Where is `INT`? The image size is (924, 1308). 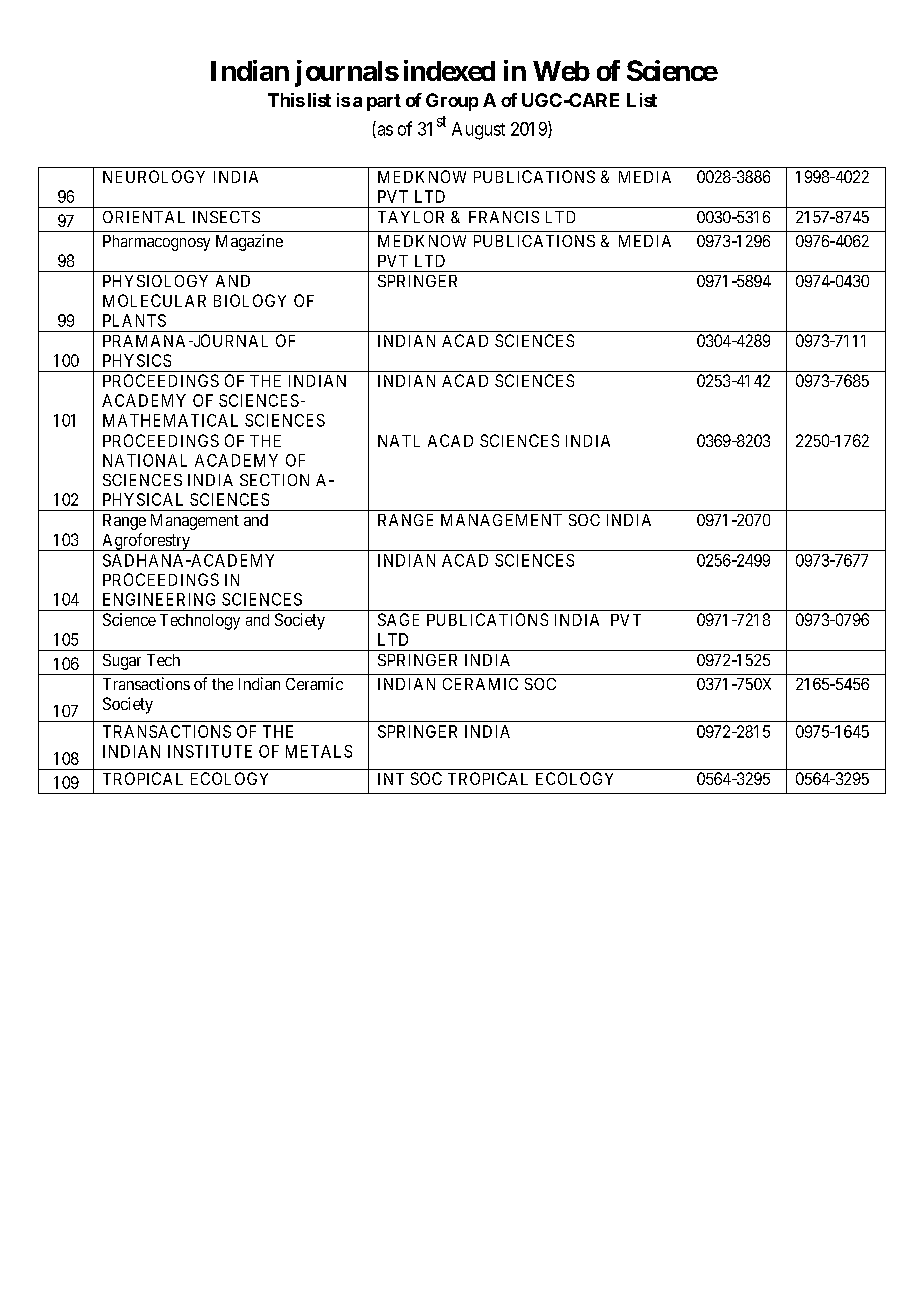
INT is located at coordinates (391, 779).
